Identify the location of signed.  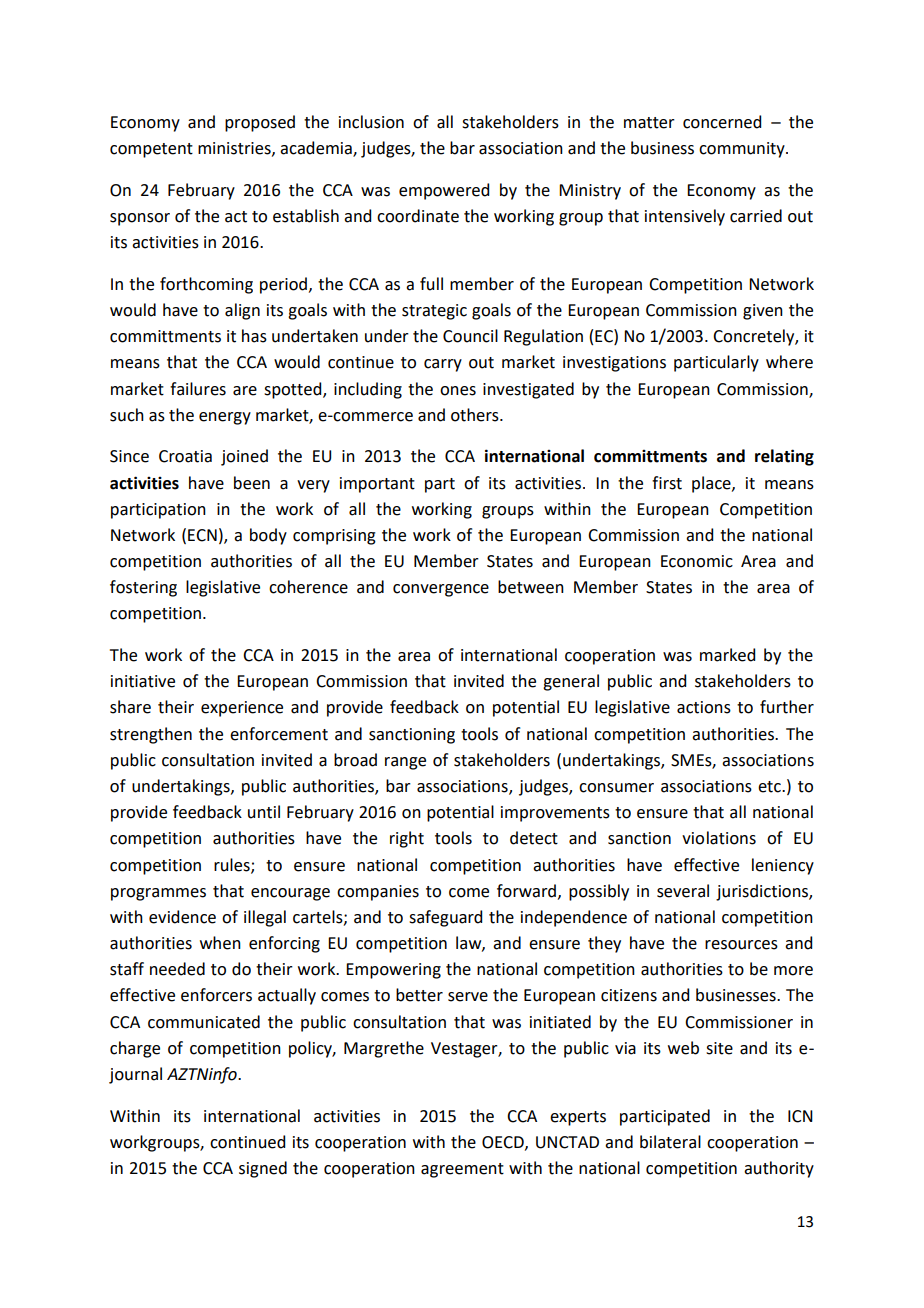
(263, 1169).
